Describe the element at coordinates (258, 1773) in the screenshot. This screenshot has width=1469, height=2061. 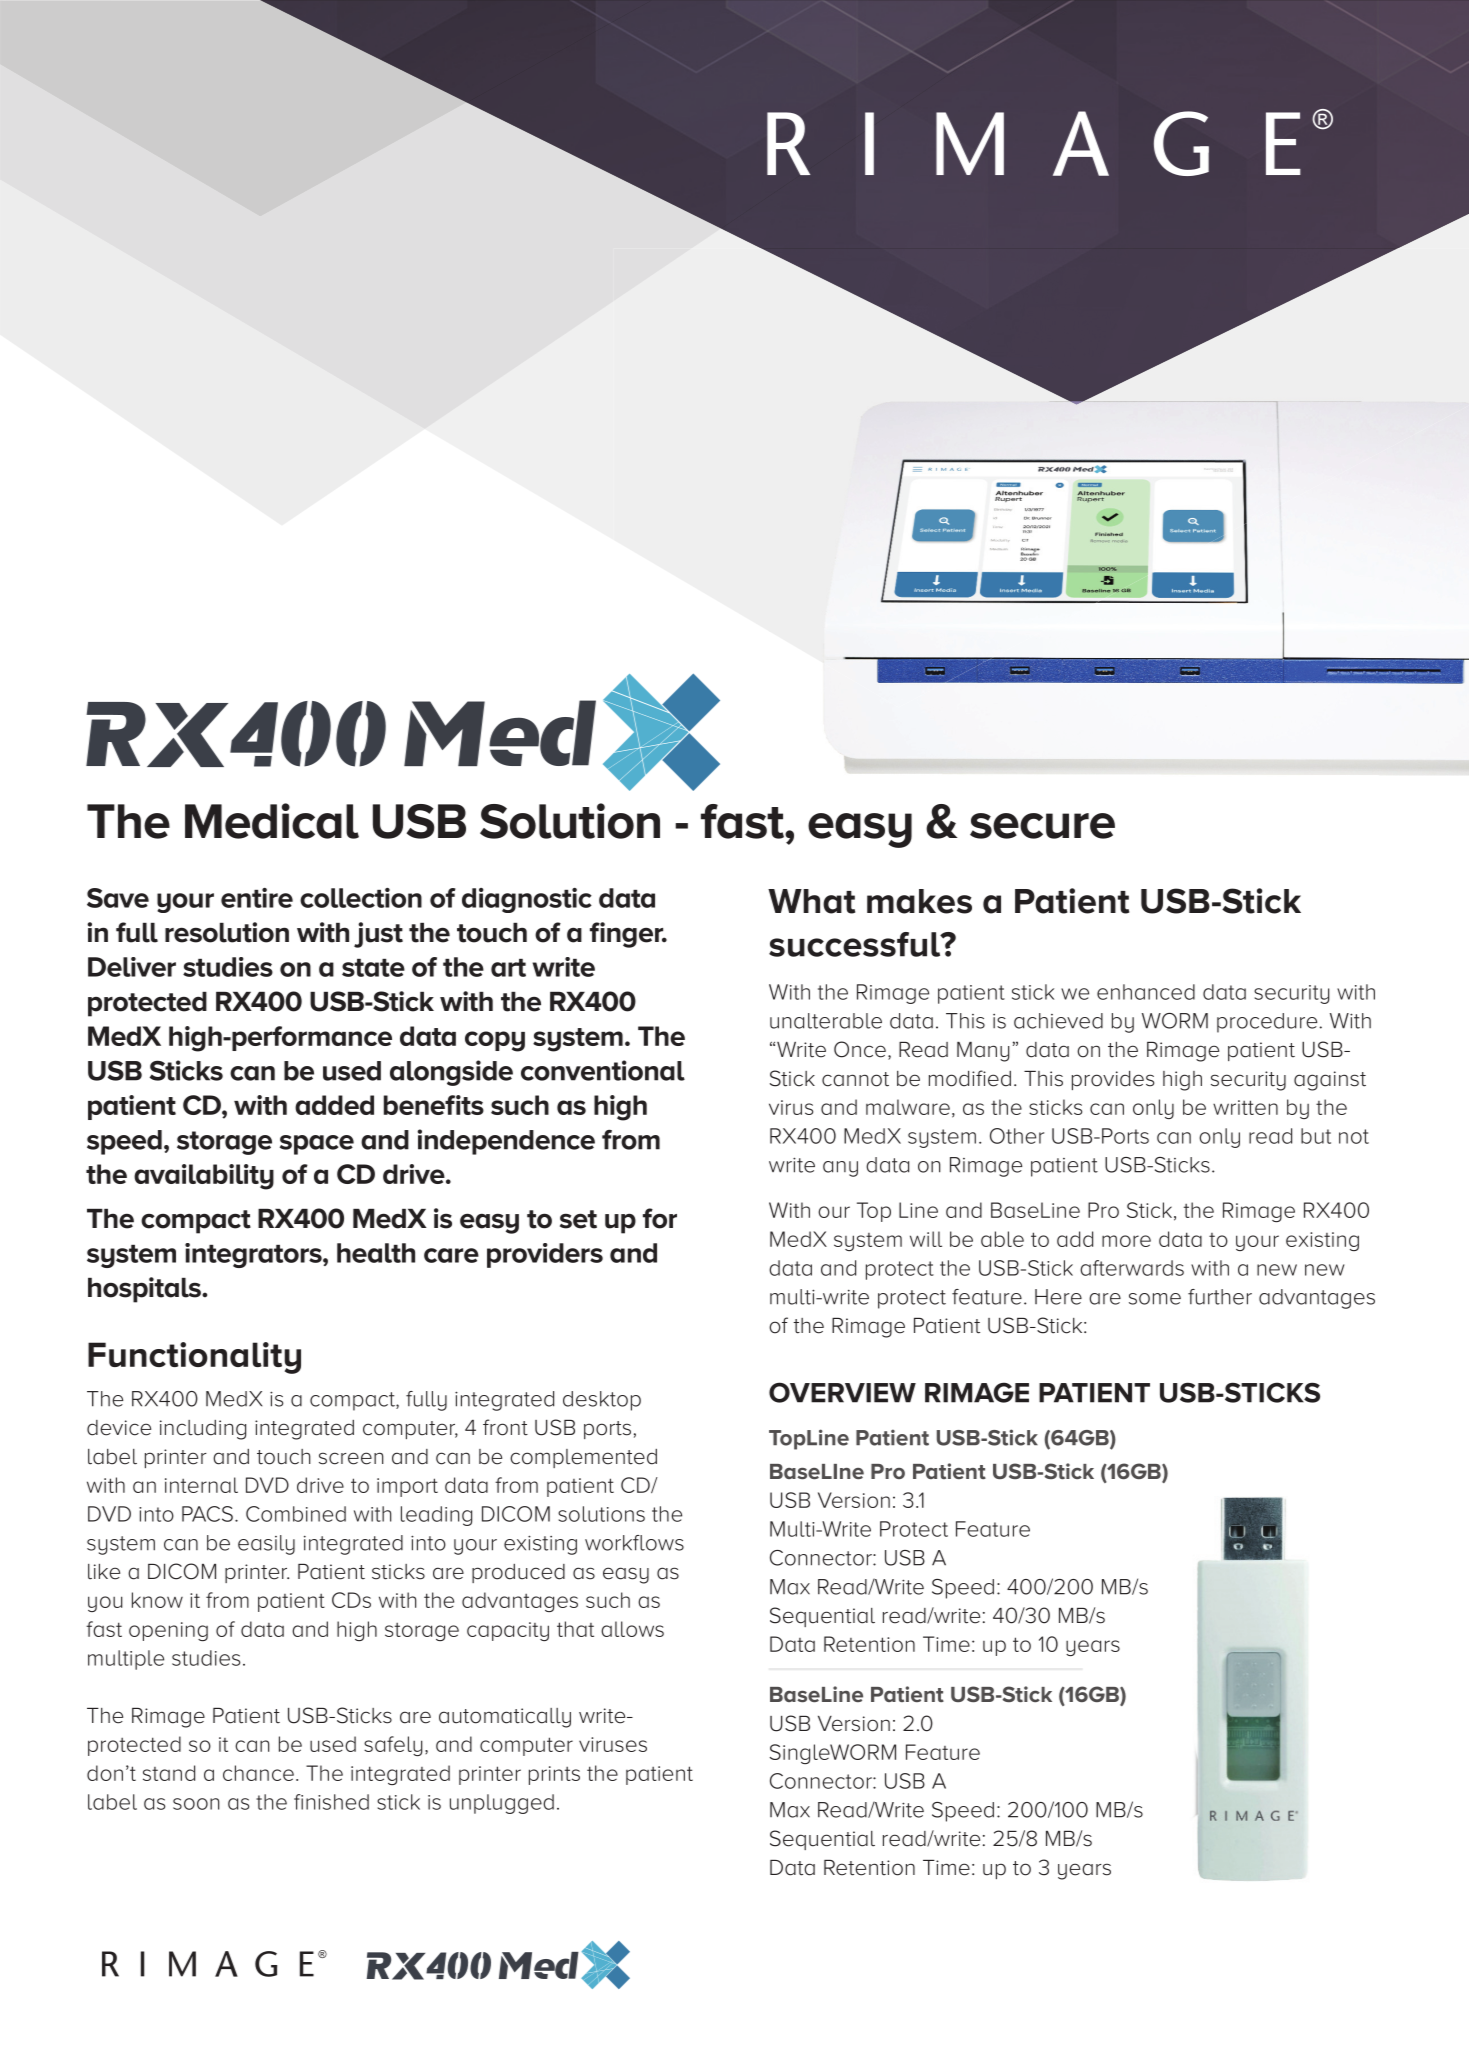
I see `chance` at that location.
